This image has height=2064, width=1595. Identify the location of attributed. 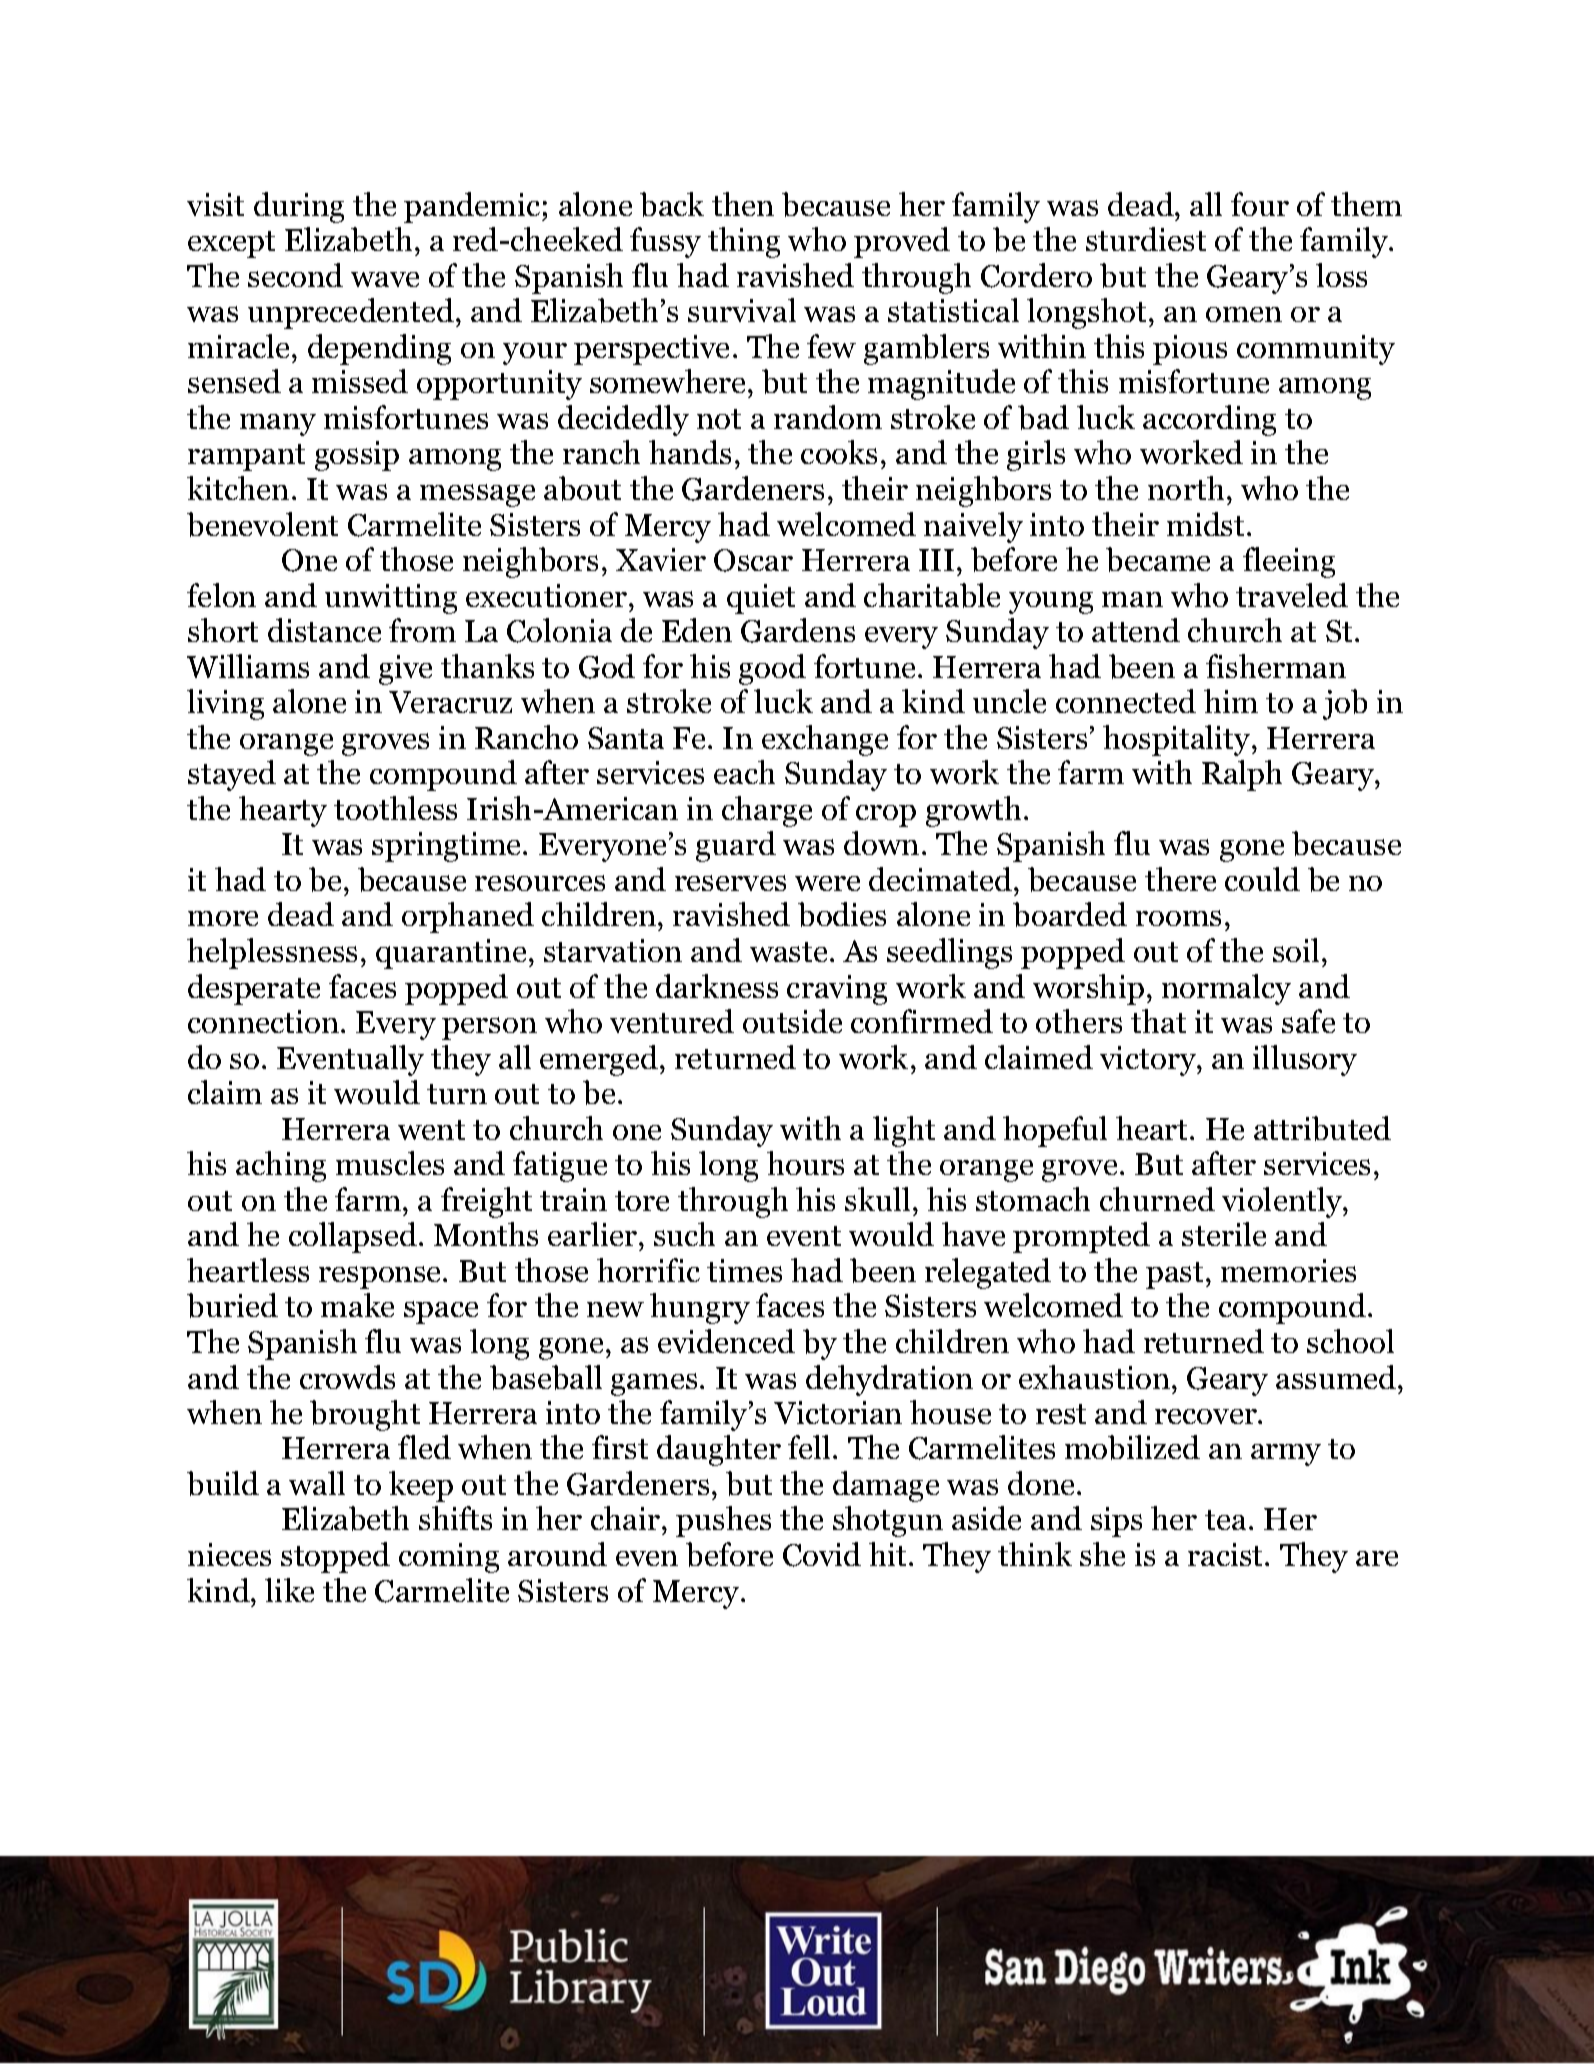
(1322, 1128).
